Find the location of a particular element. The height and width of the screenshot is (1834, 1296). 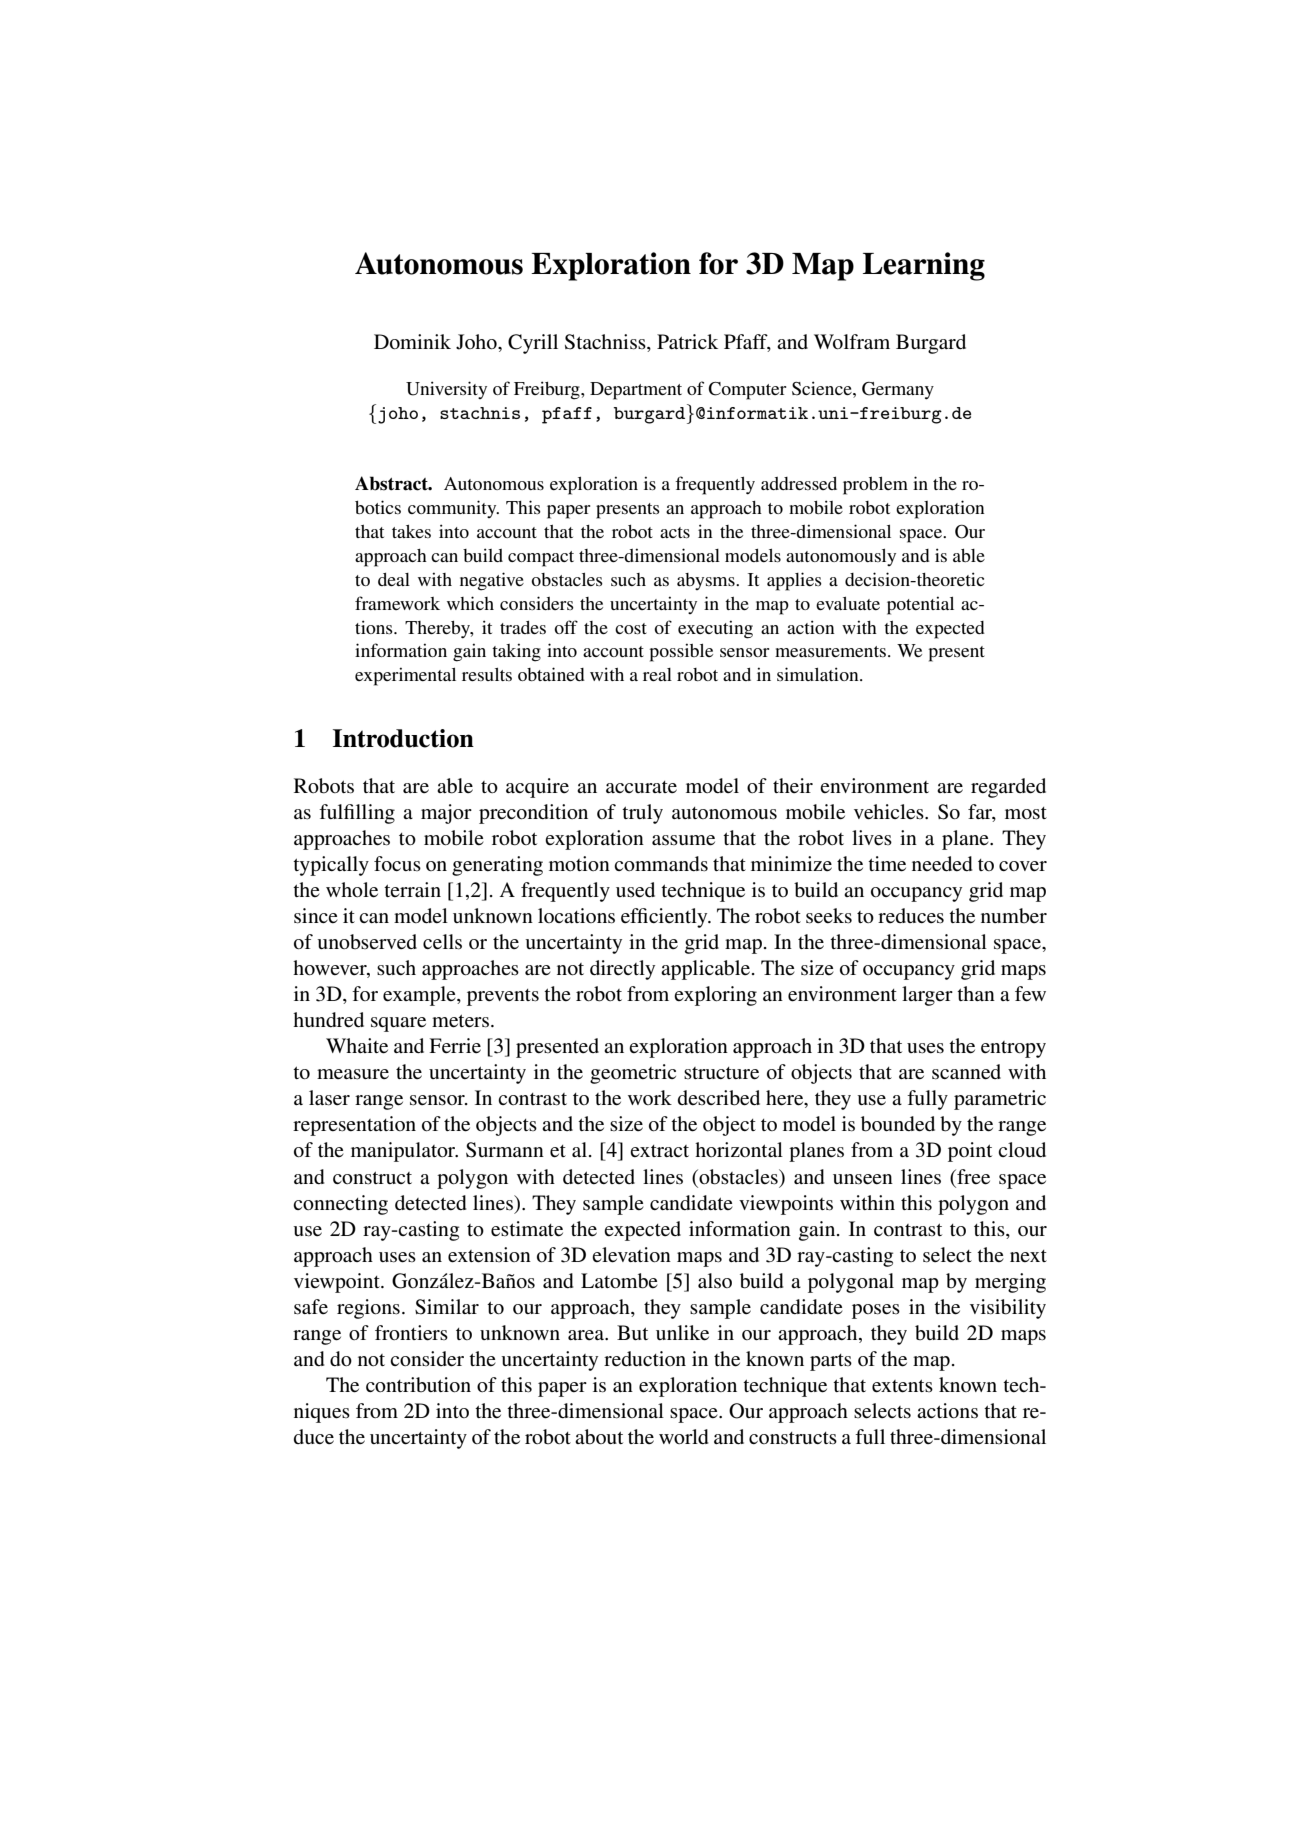

acts is located at coordinates (675, 532).
